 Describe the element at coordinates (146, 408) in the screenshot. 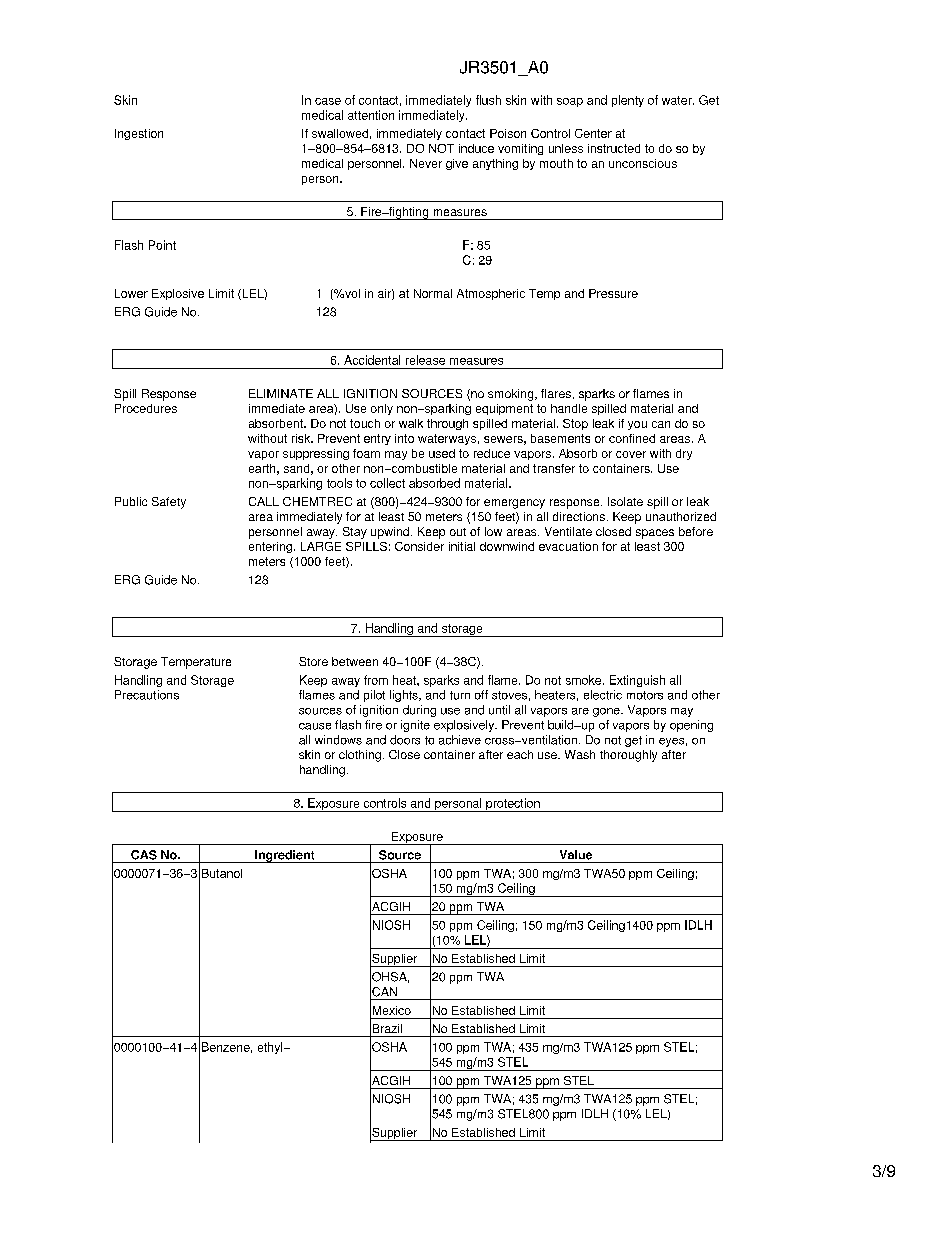

I see `Procedures` at that location.
